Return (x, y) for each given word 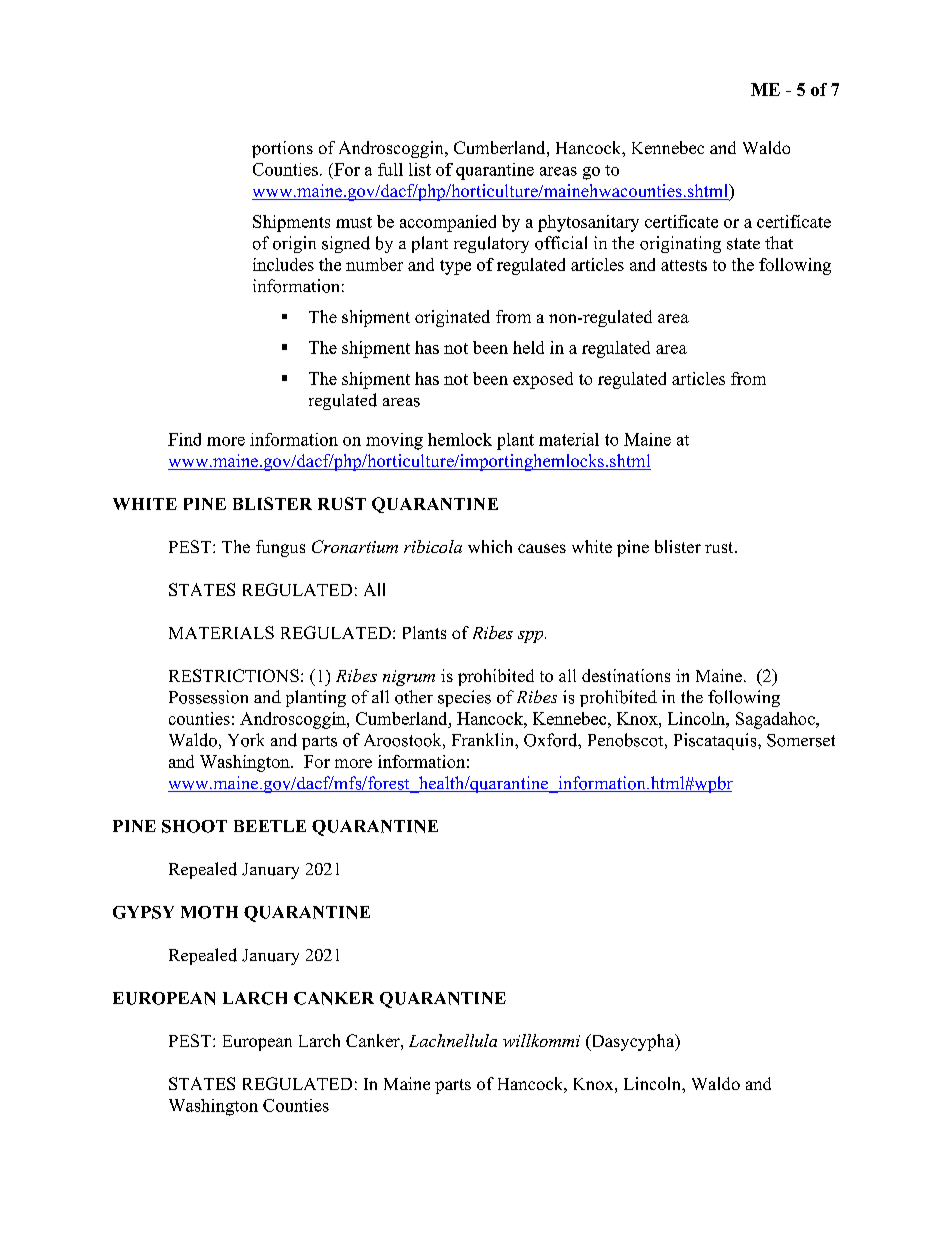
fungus (280, 548)
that (779, 242)
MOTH (209, 912)
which (490, 546)
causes (542, 548)
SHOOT (194, 826)
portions (282, 149)
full (390, 169)
